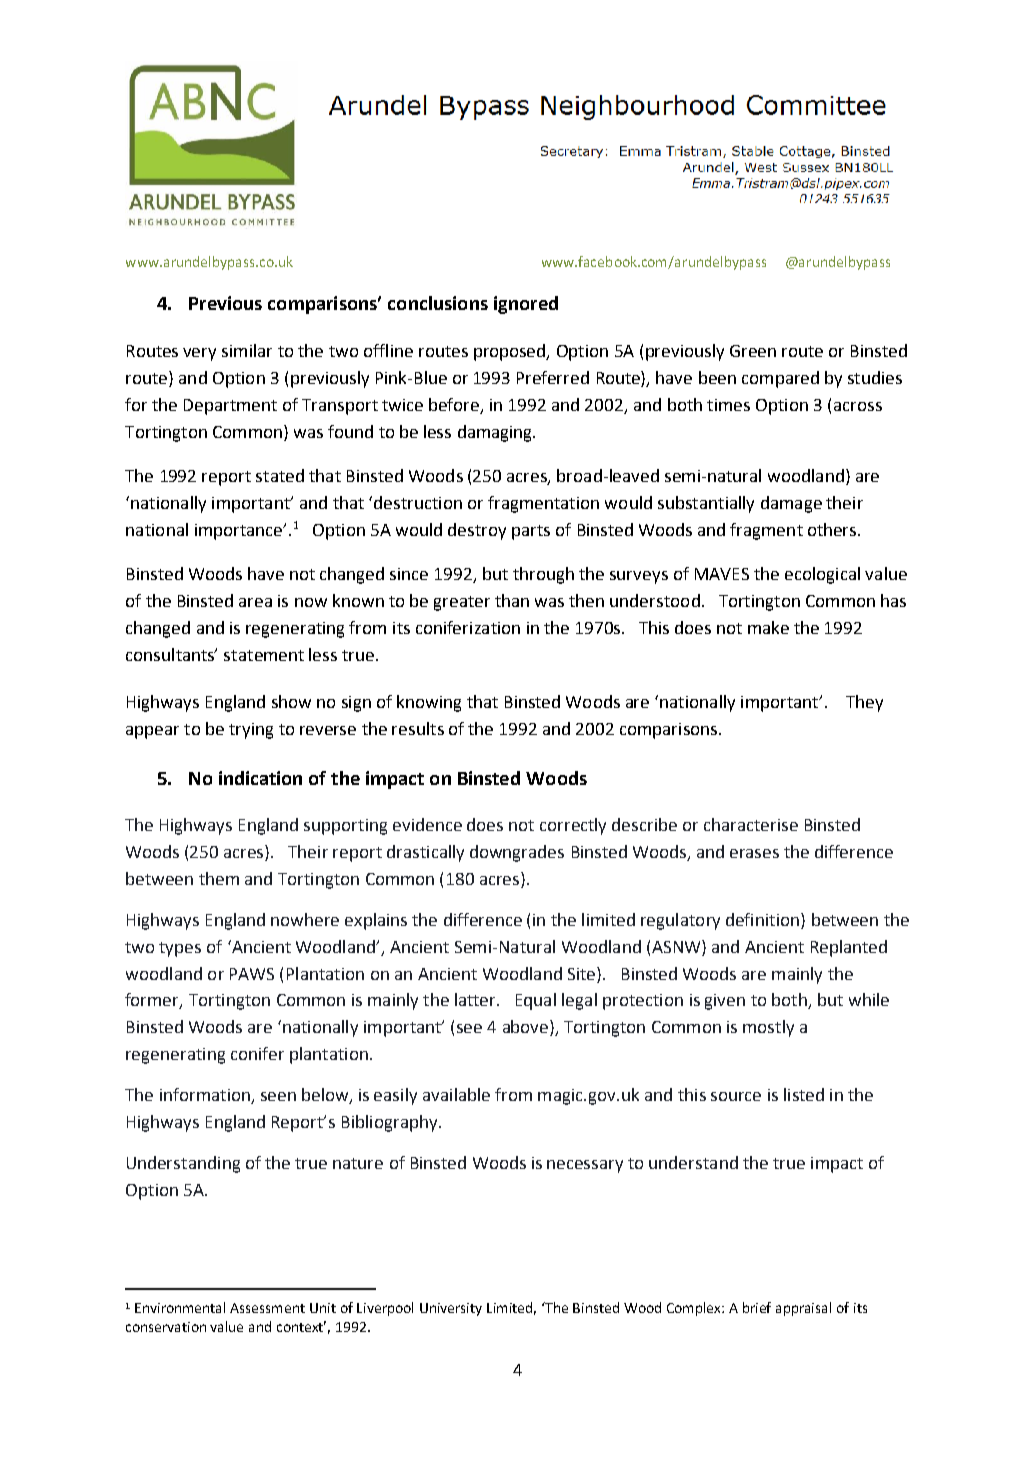  What do you see at coordinates (751, 824) in the screenshot?
I see `characterise` at bounding box center [751, 824].
